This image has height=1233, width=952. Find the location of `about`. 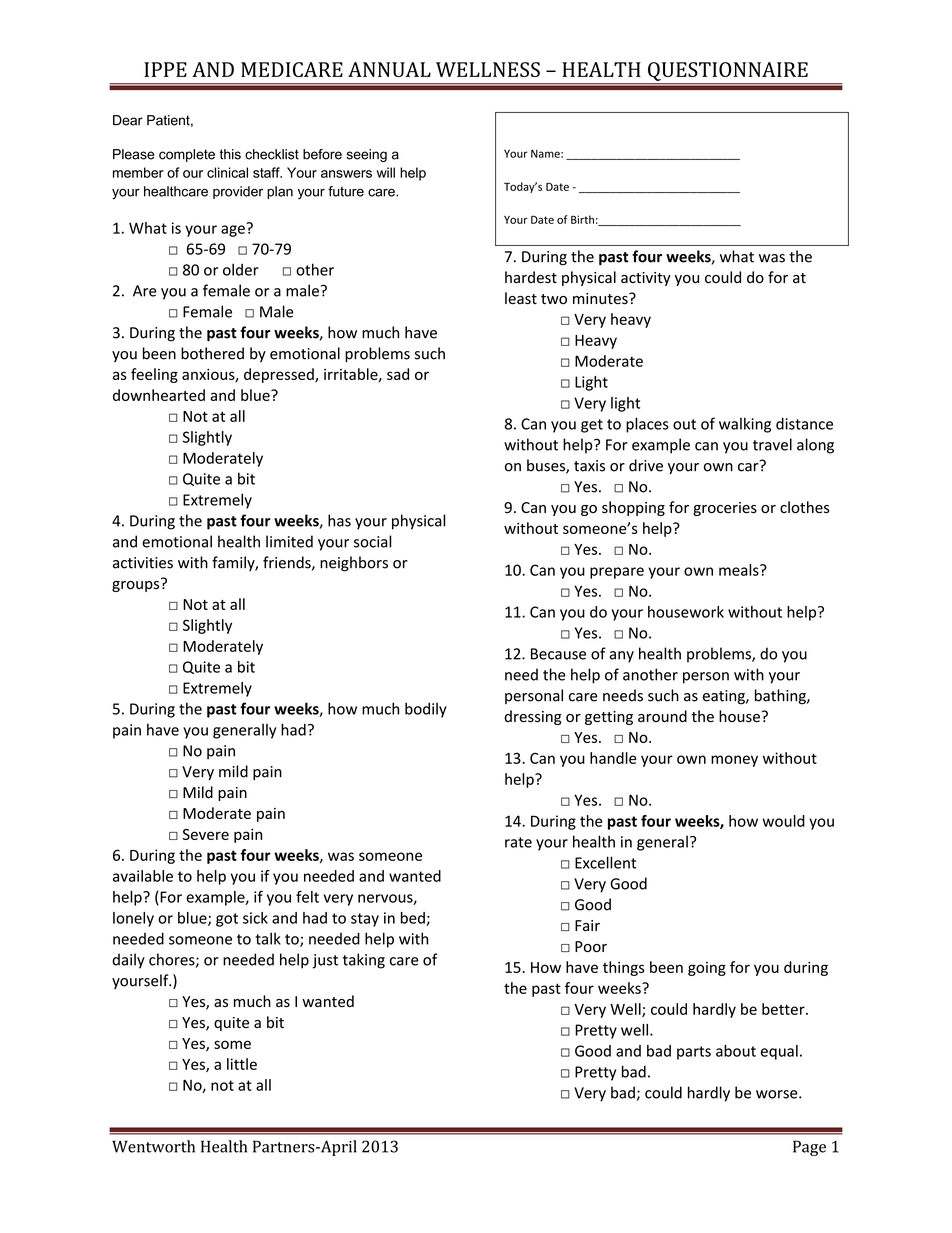

about is located at coordinates (736, 1051).
